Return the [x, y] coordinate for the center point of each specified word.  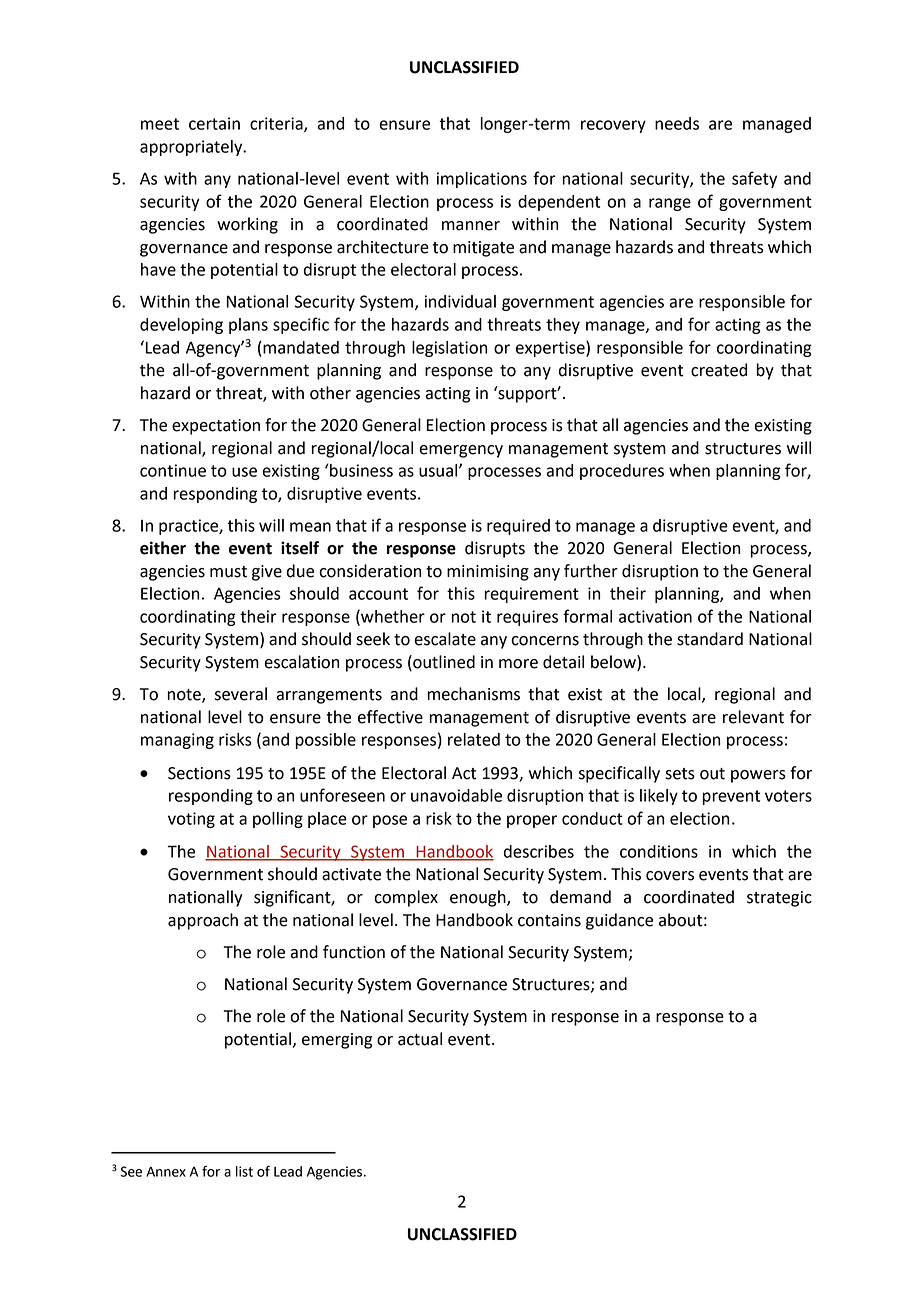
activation [655, 616]
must [228, 572]
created [719, 370]
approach [203, 921]
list [244, 1171]
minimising [488, 573]
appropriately [192, 148]
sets [680, 774]
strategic [779, 899]
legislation [449, 349]
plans [248, 326]
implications [482, 180]
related [474, 739]
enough [479, 898]
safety [754, 179]
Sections [199, 773]
